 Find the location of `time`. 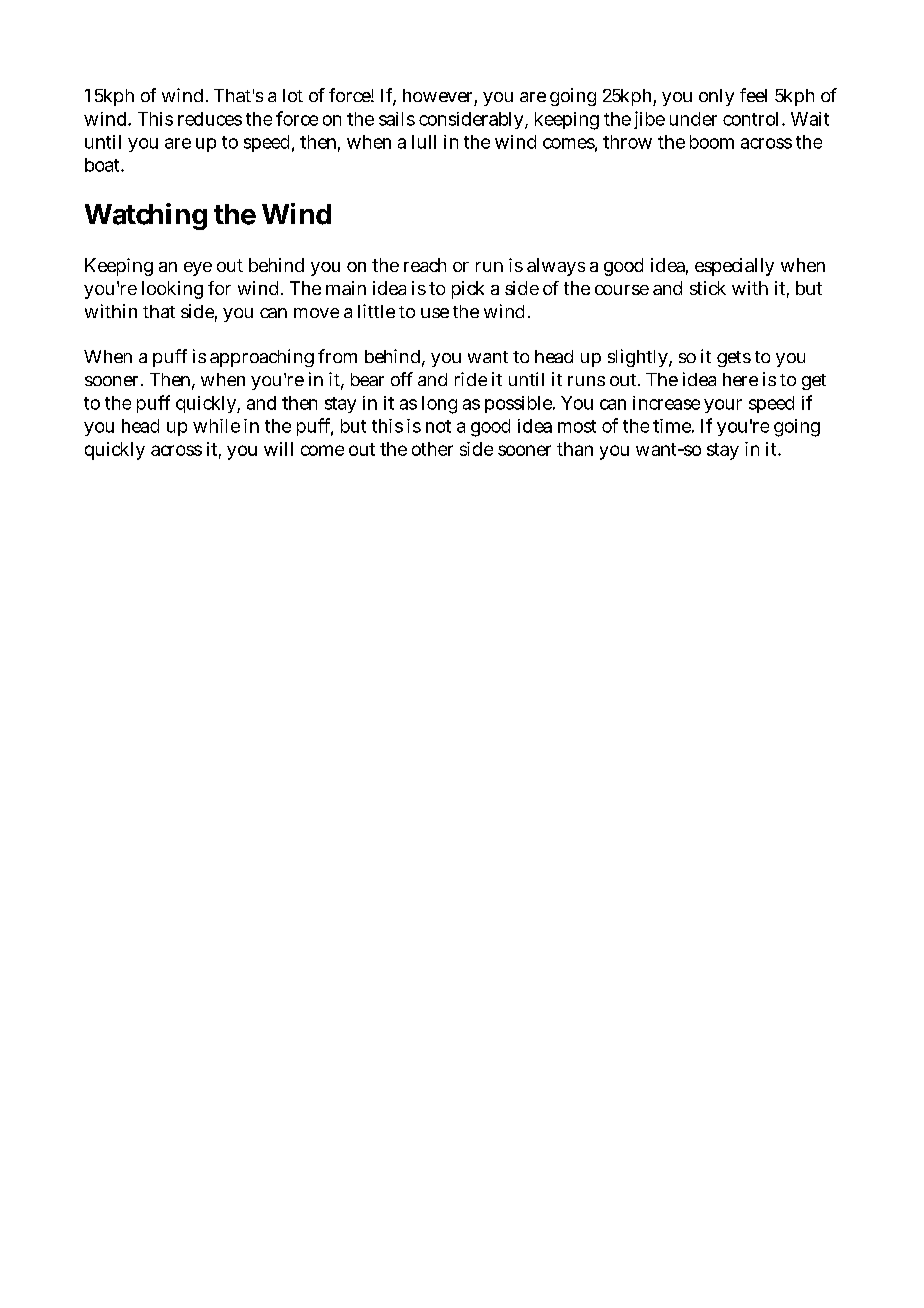

time is located at coordinates (672, 426).
